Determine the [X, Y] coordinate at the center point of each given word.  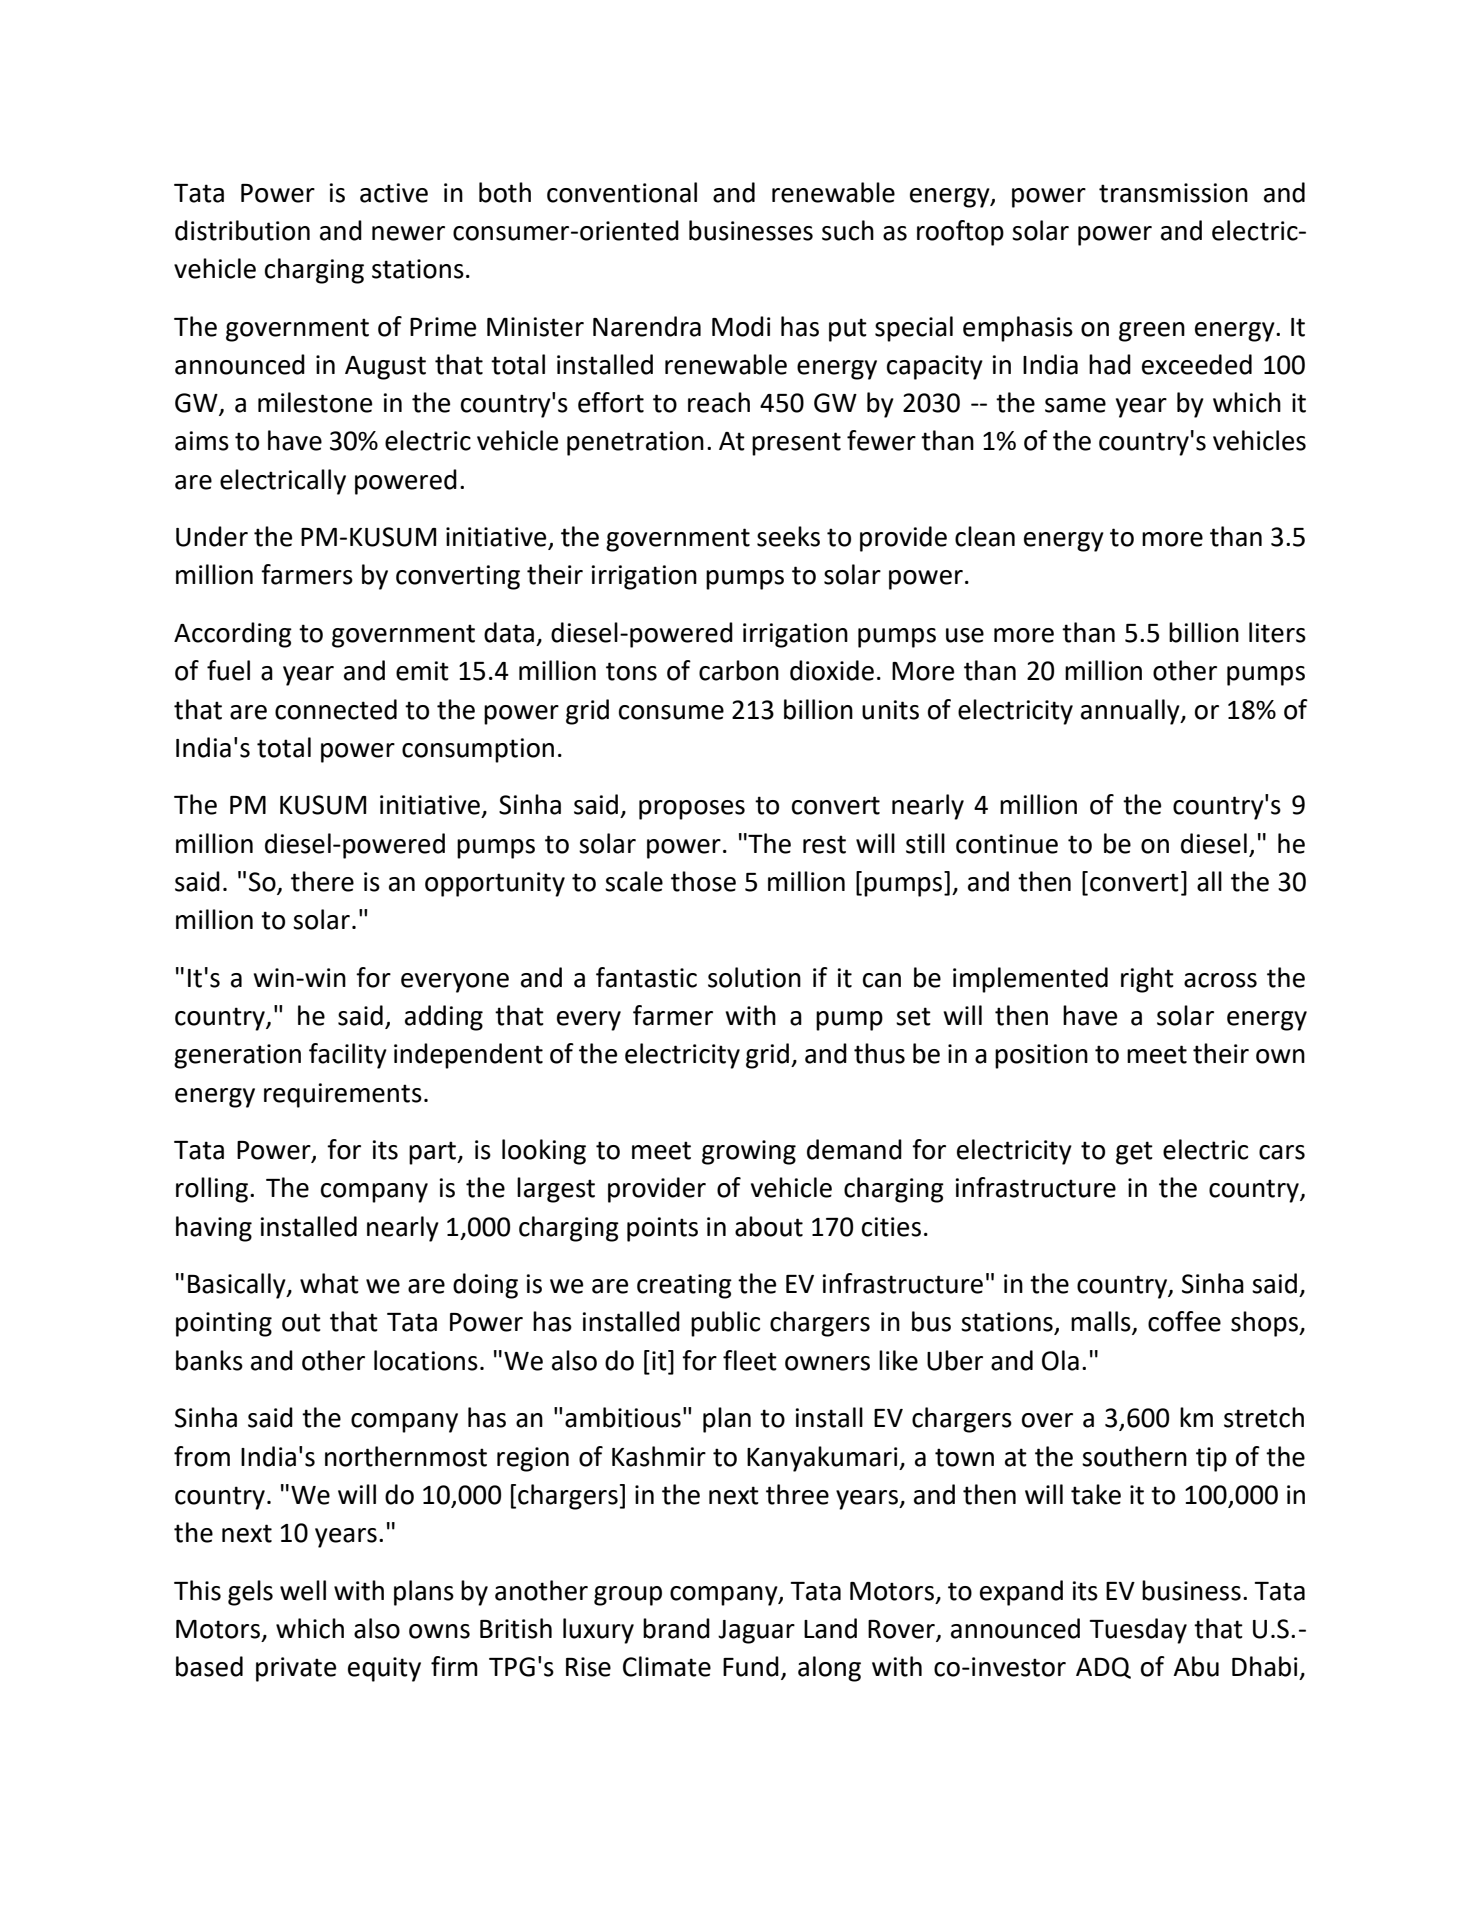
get [1134, 1153]
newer [408, 233]
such [848, 230]
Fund [751, 1666]
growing [749, 1152]
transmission [1173, 193]
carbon [739, 670]
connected [336, 709]
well [303, 1590]
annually [1131, 712]
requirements [343, 1095]
